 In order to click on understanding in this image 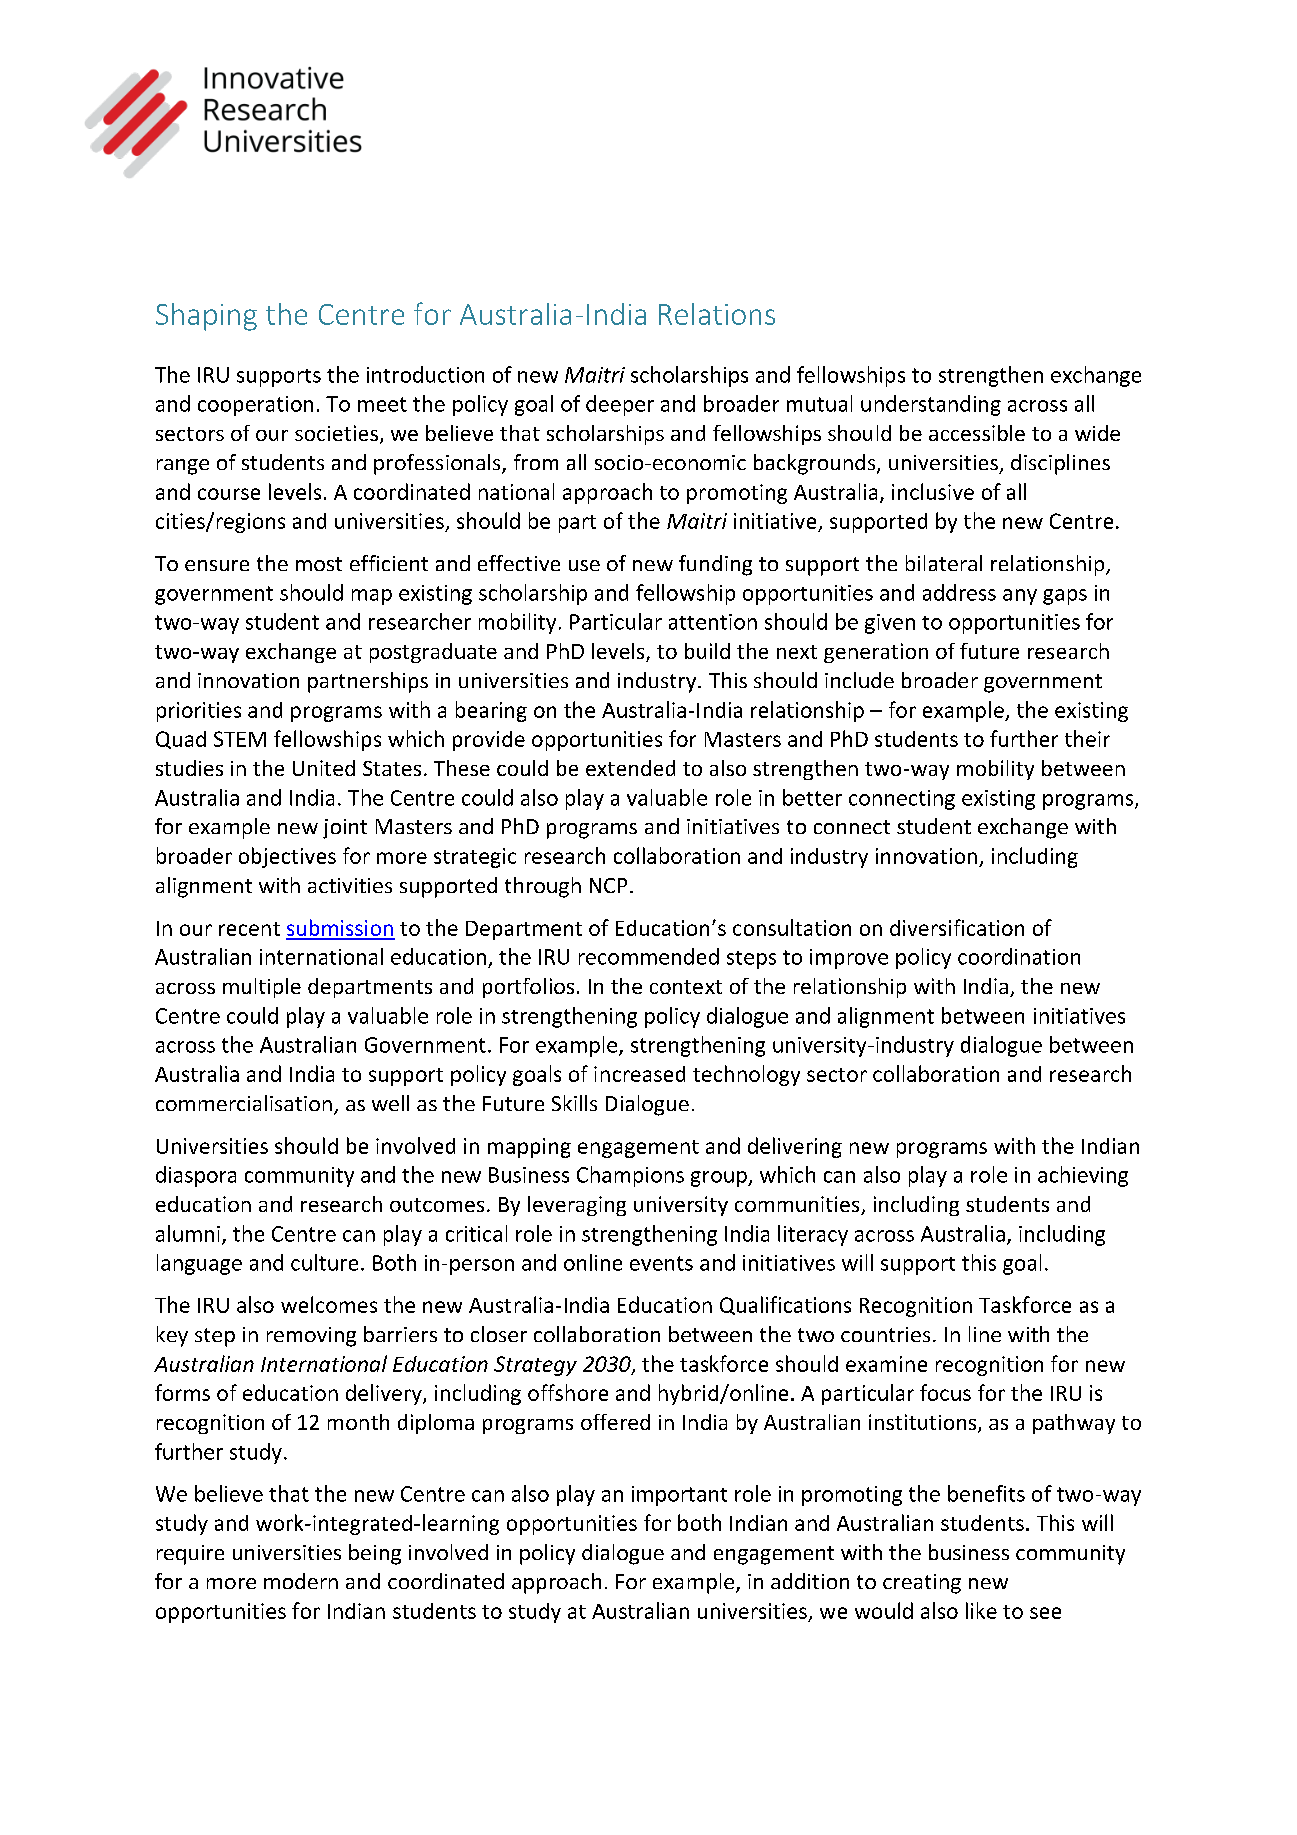, I will do `click(931, 405)`.
